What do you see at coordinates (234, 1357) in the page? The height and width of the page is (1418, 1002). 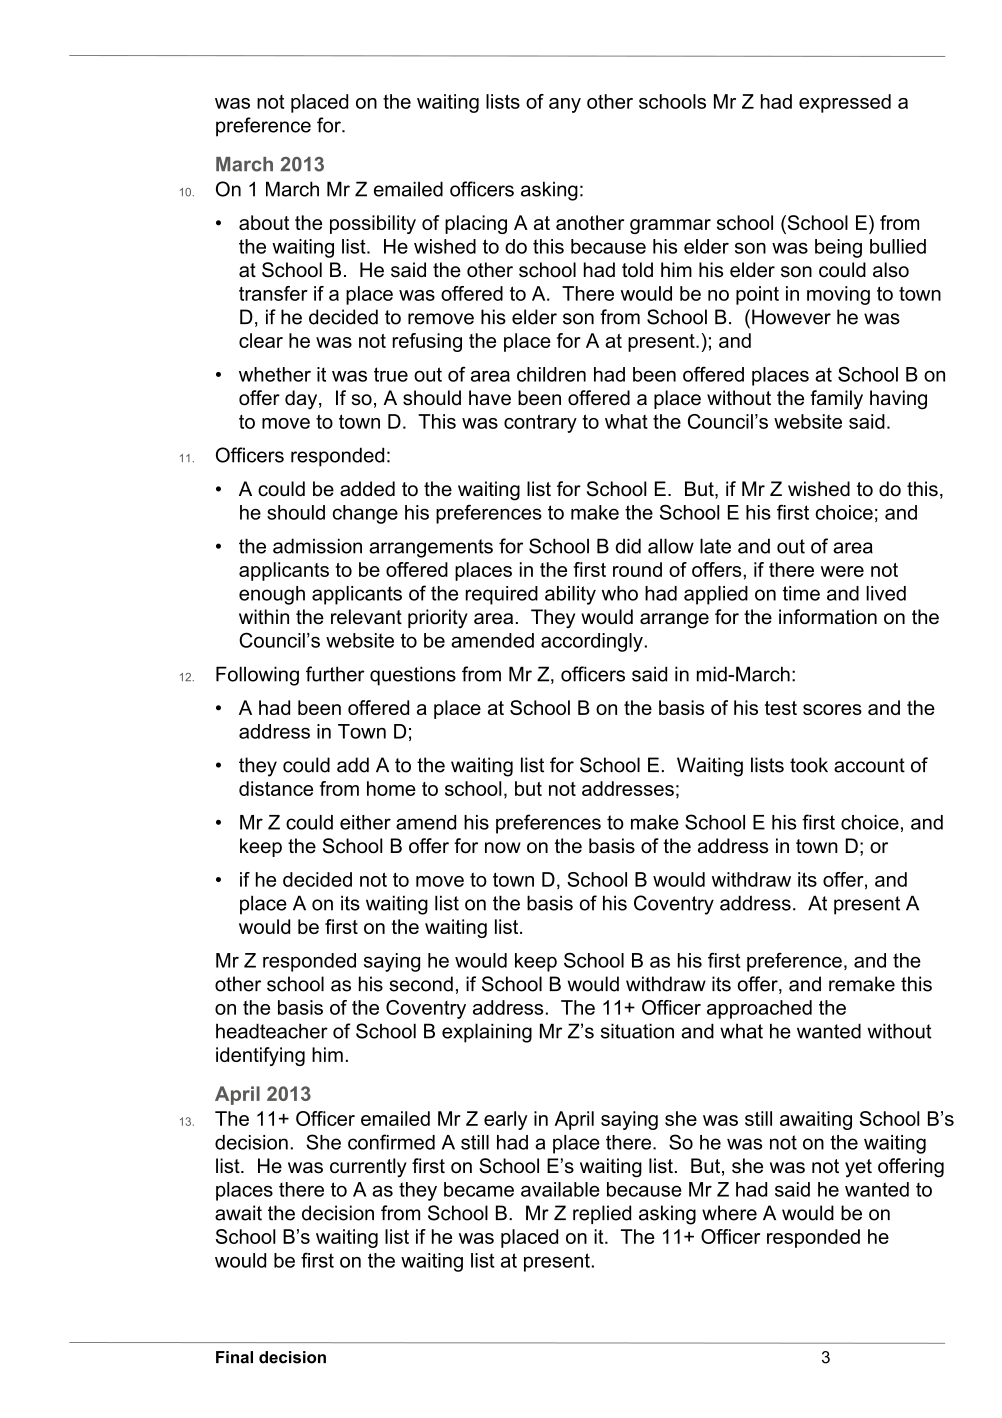 I see `Final` at bounding box center [234, 1357].
